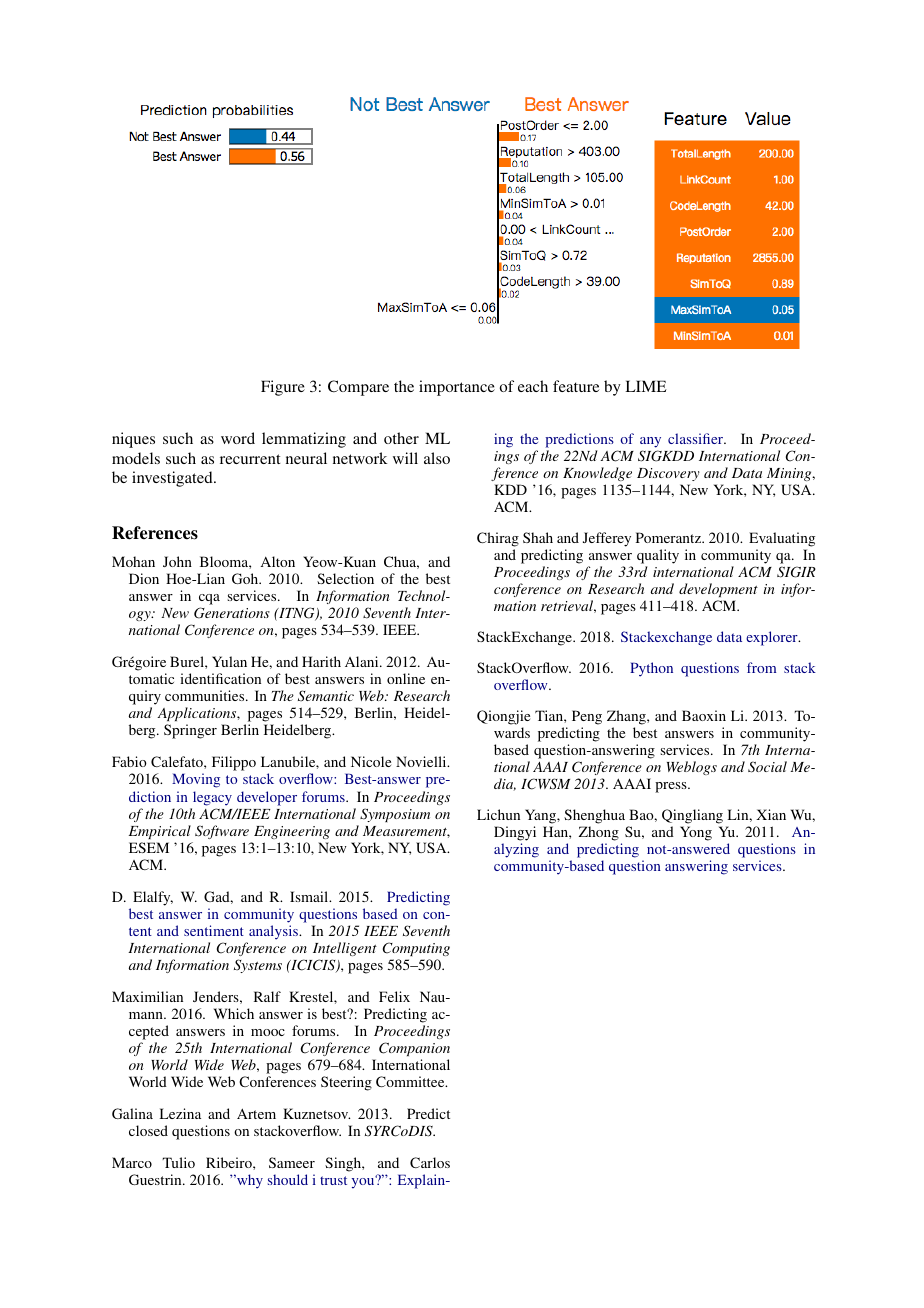 This image has width=924, height=1308. Describe the element at coordinates (430, 1162) in the image. I see `Carlos` at that location.
